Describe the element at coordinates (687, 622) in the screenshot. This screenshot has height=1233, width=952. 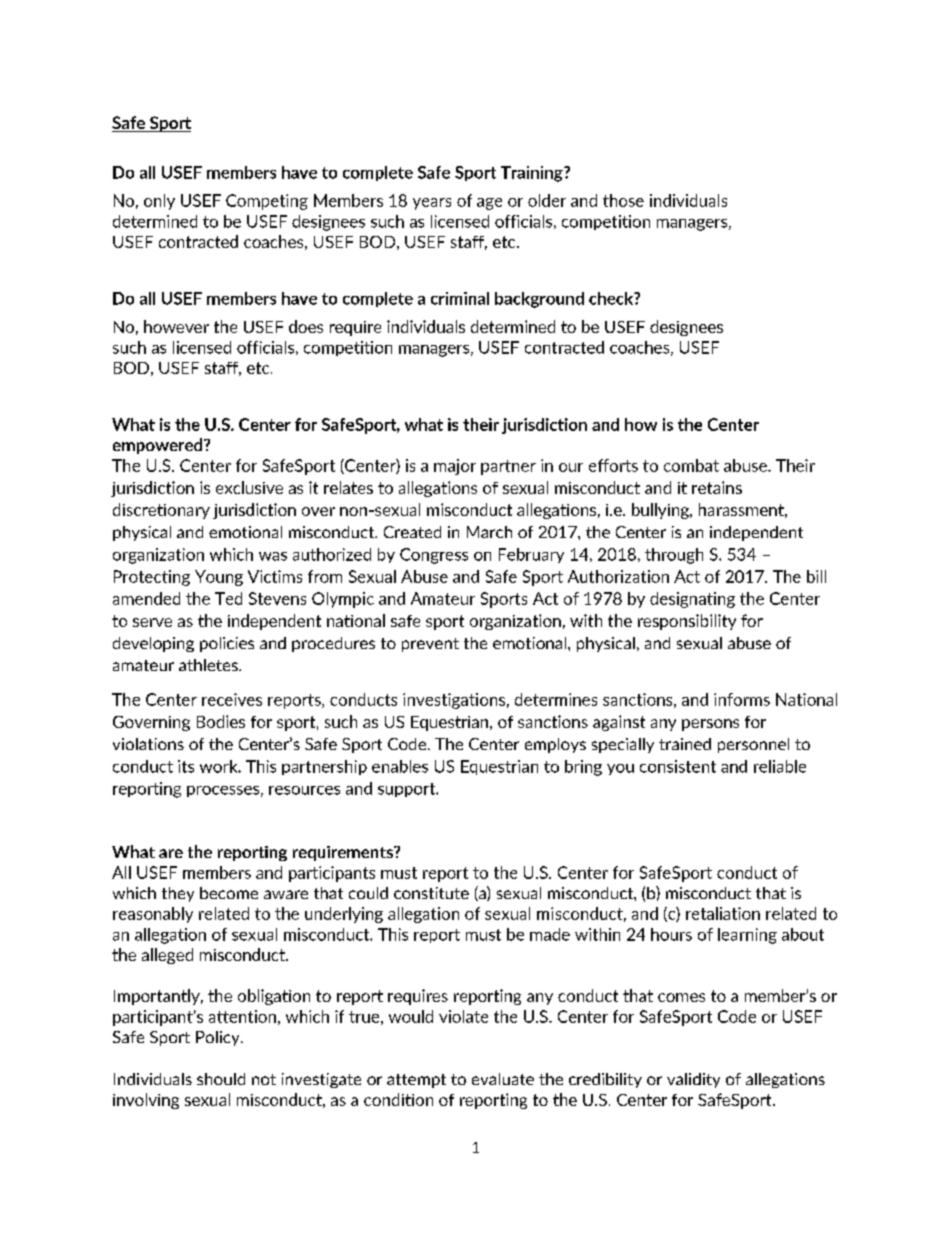
I see `responsibility` at that location.
